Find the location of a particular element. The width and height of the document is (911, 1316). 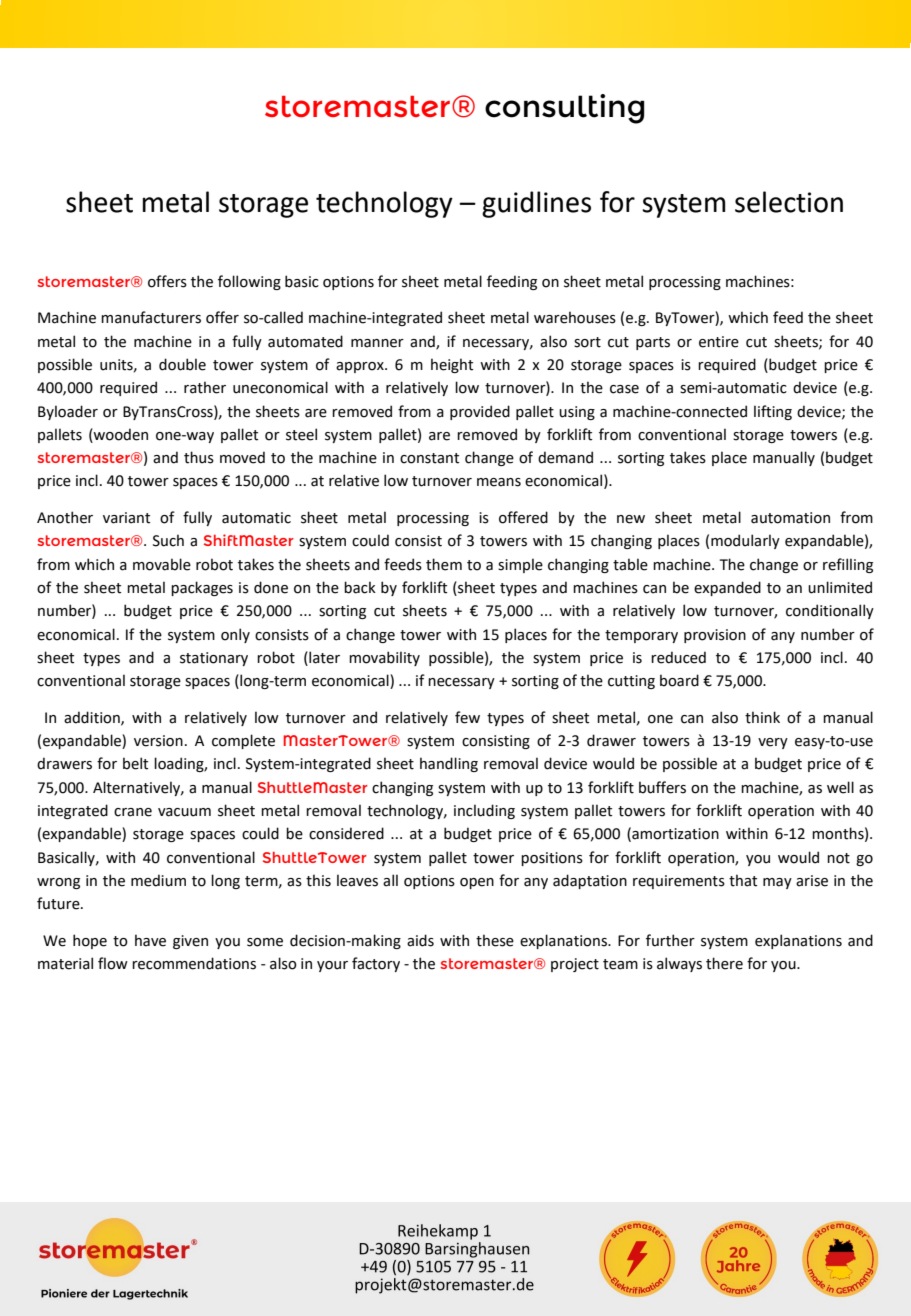

following is located at coordinates (249, 282).
